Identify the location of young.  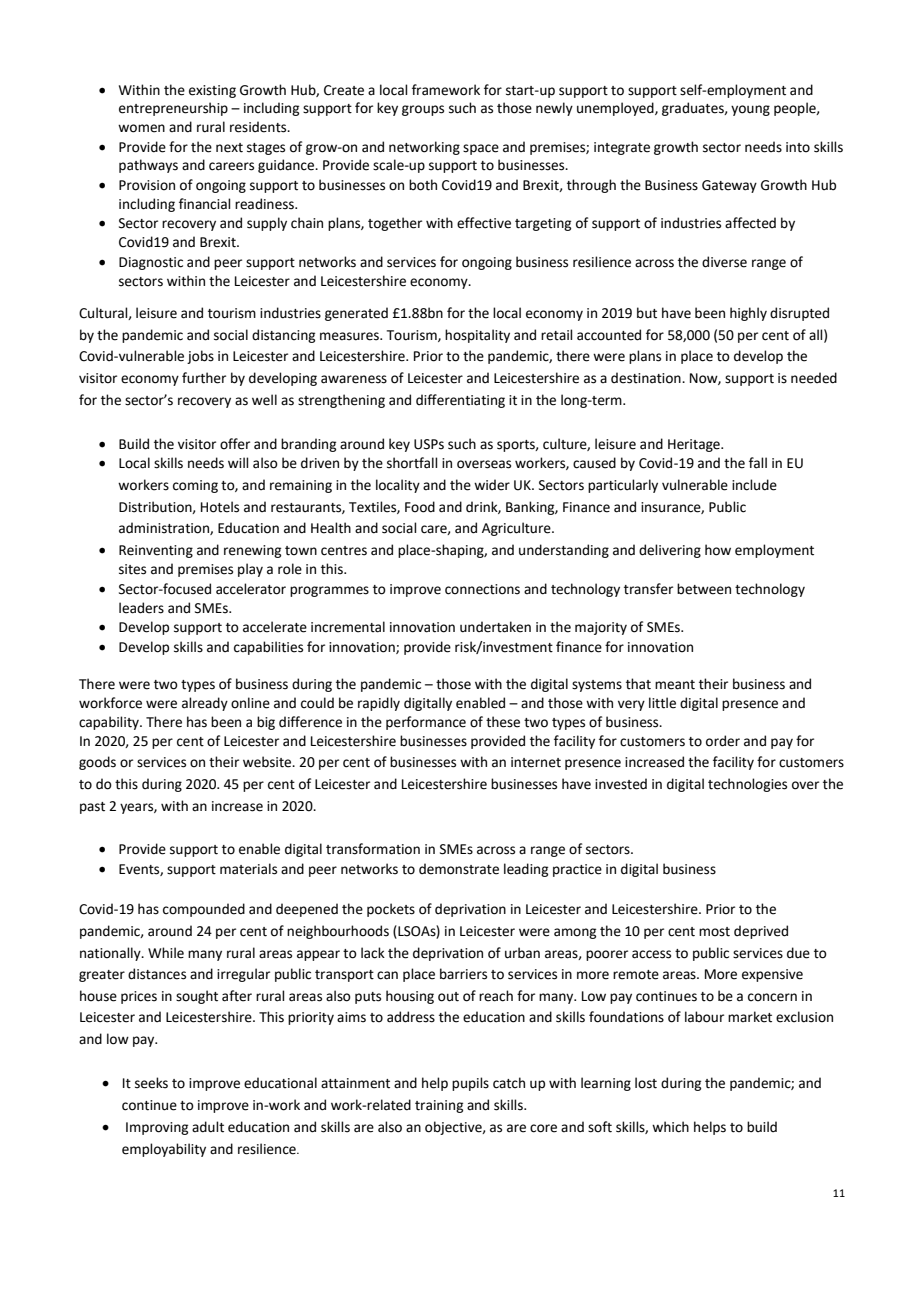
(750, 110).
